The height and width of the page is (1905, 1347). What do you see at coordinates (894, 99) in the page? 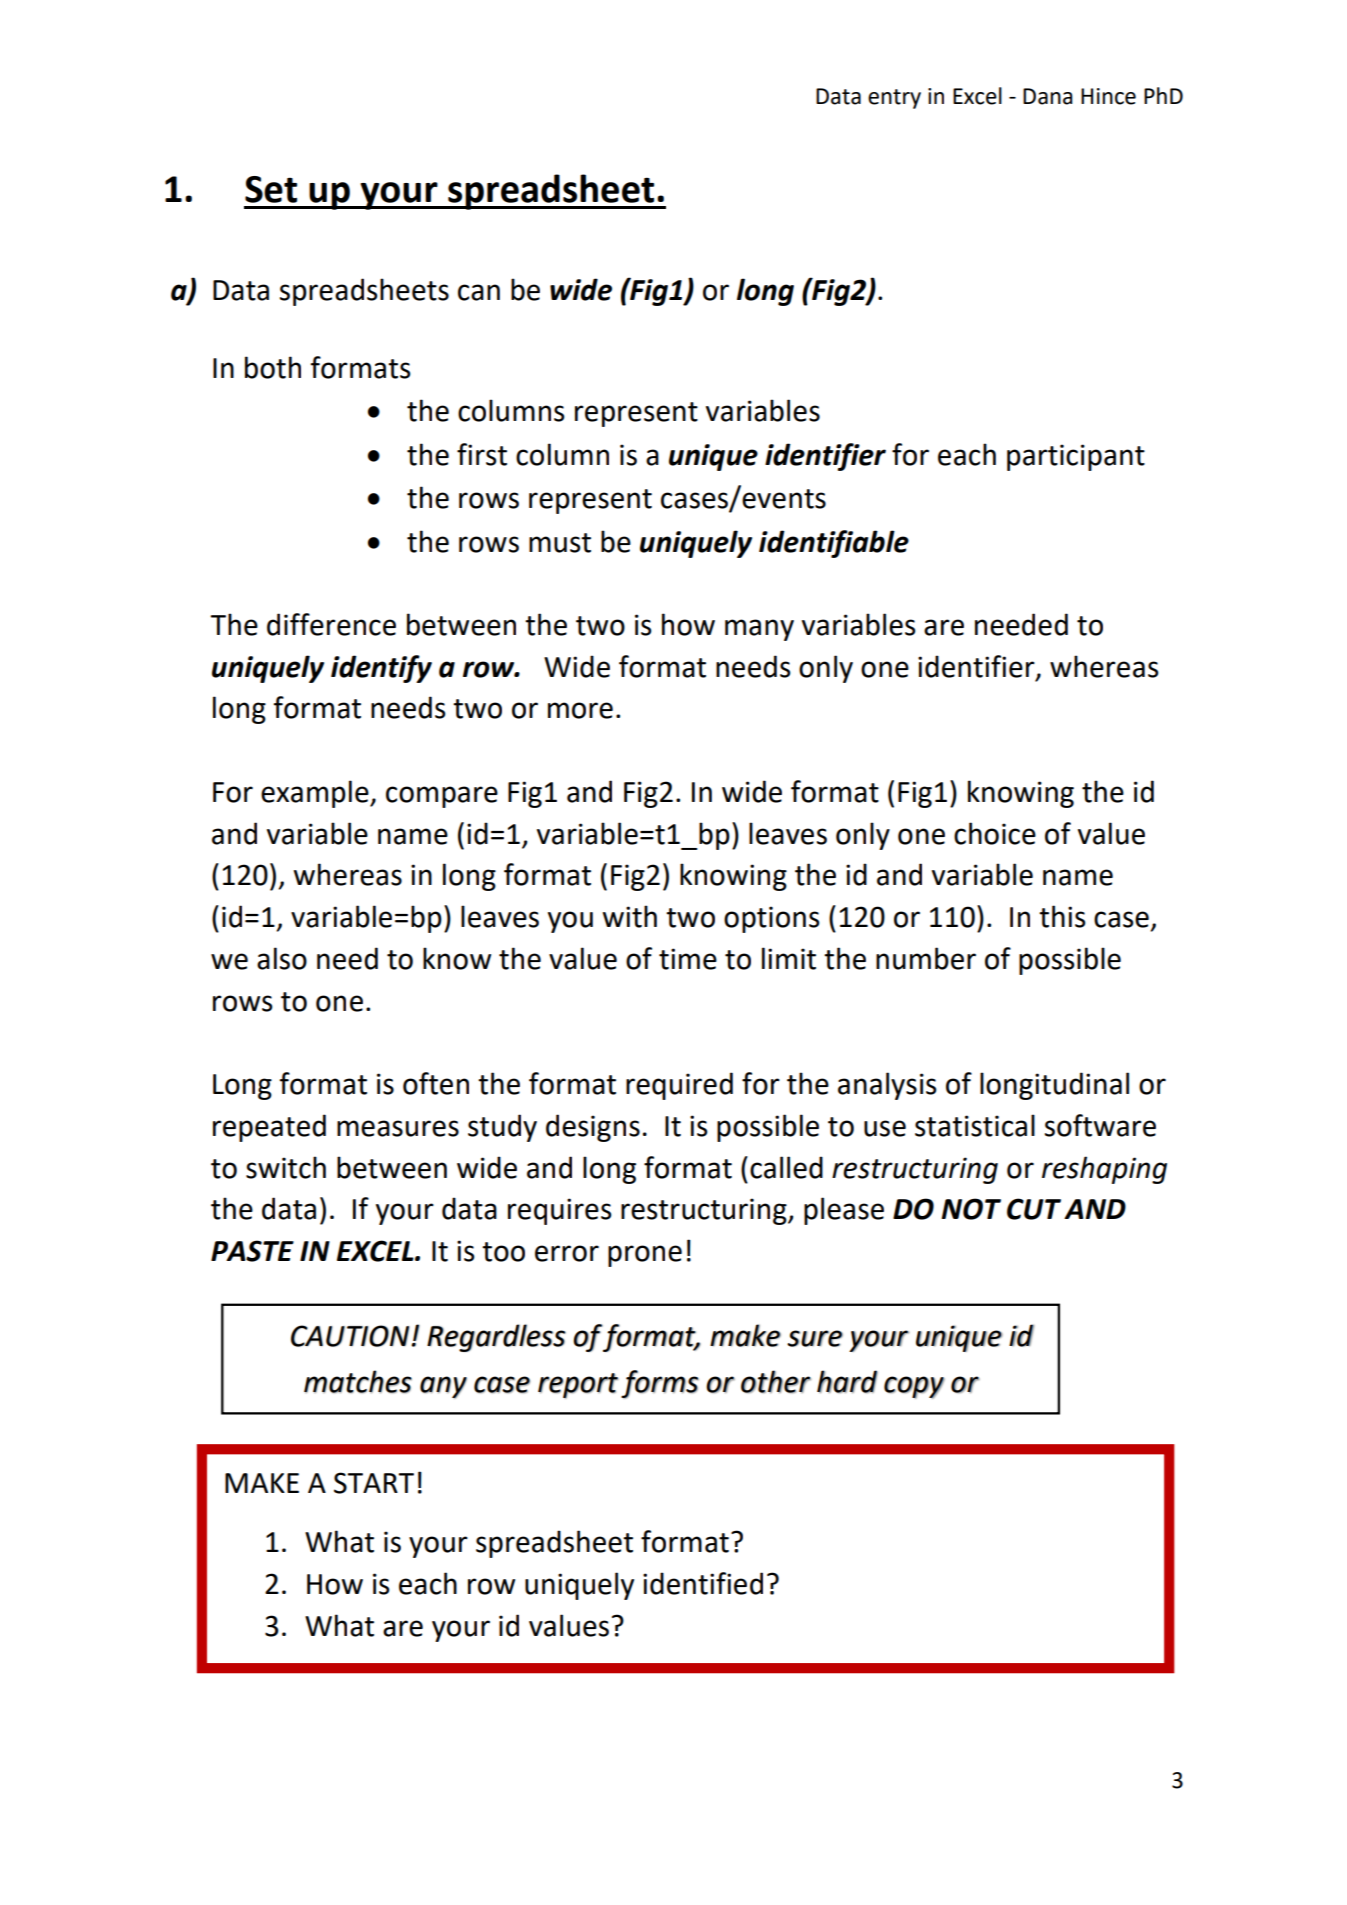
I see `entry` at bounding box center [894, 99].
